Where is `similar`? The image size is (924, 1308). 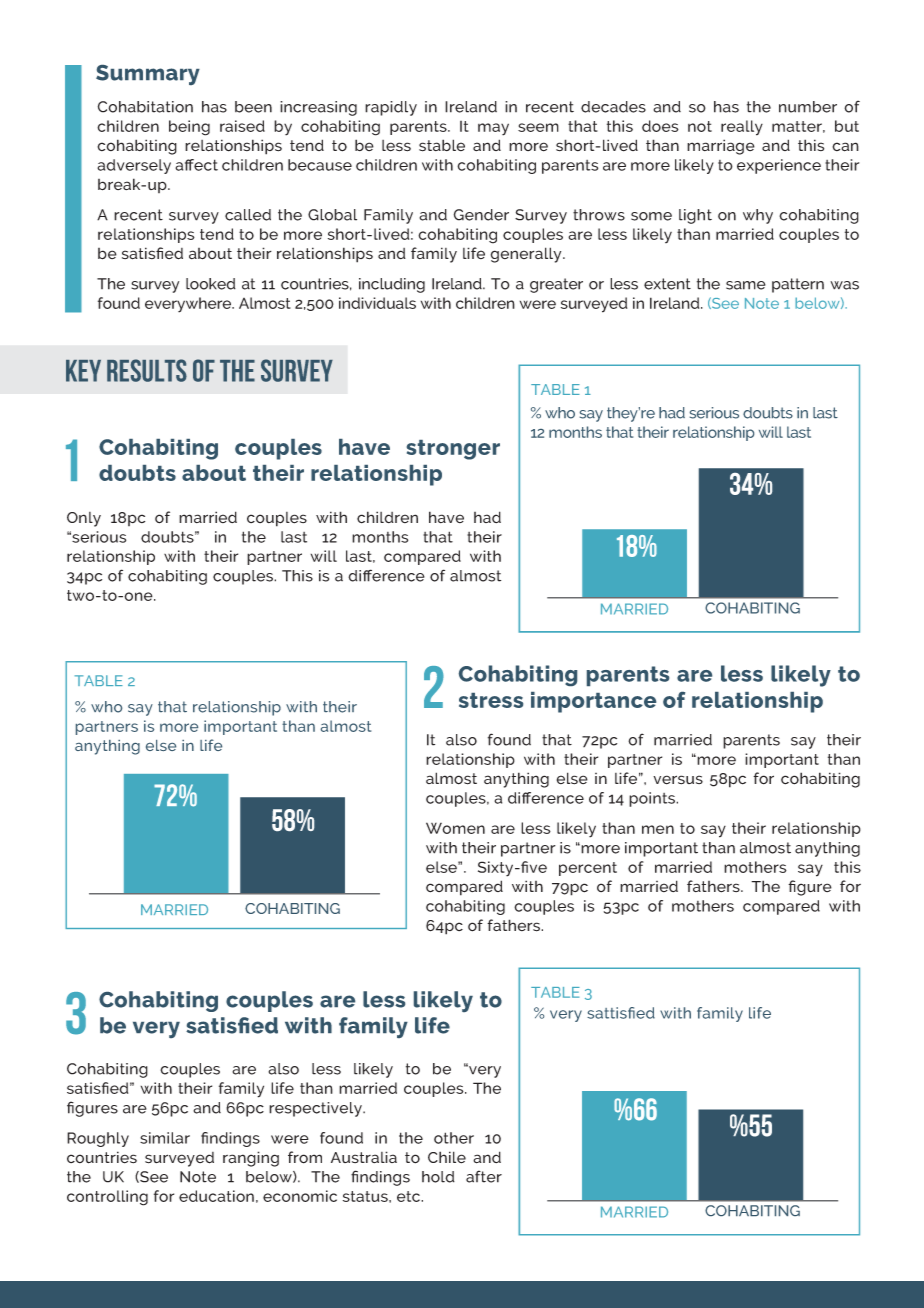 similar is located at coordinates (165, 1138).
